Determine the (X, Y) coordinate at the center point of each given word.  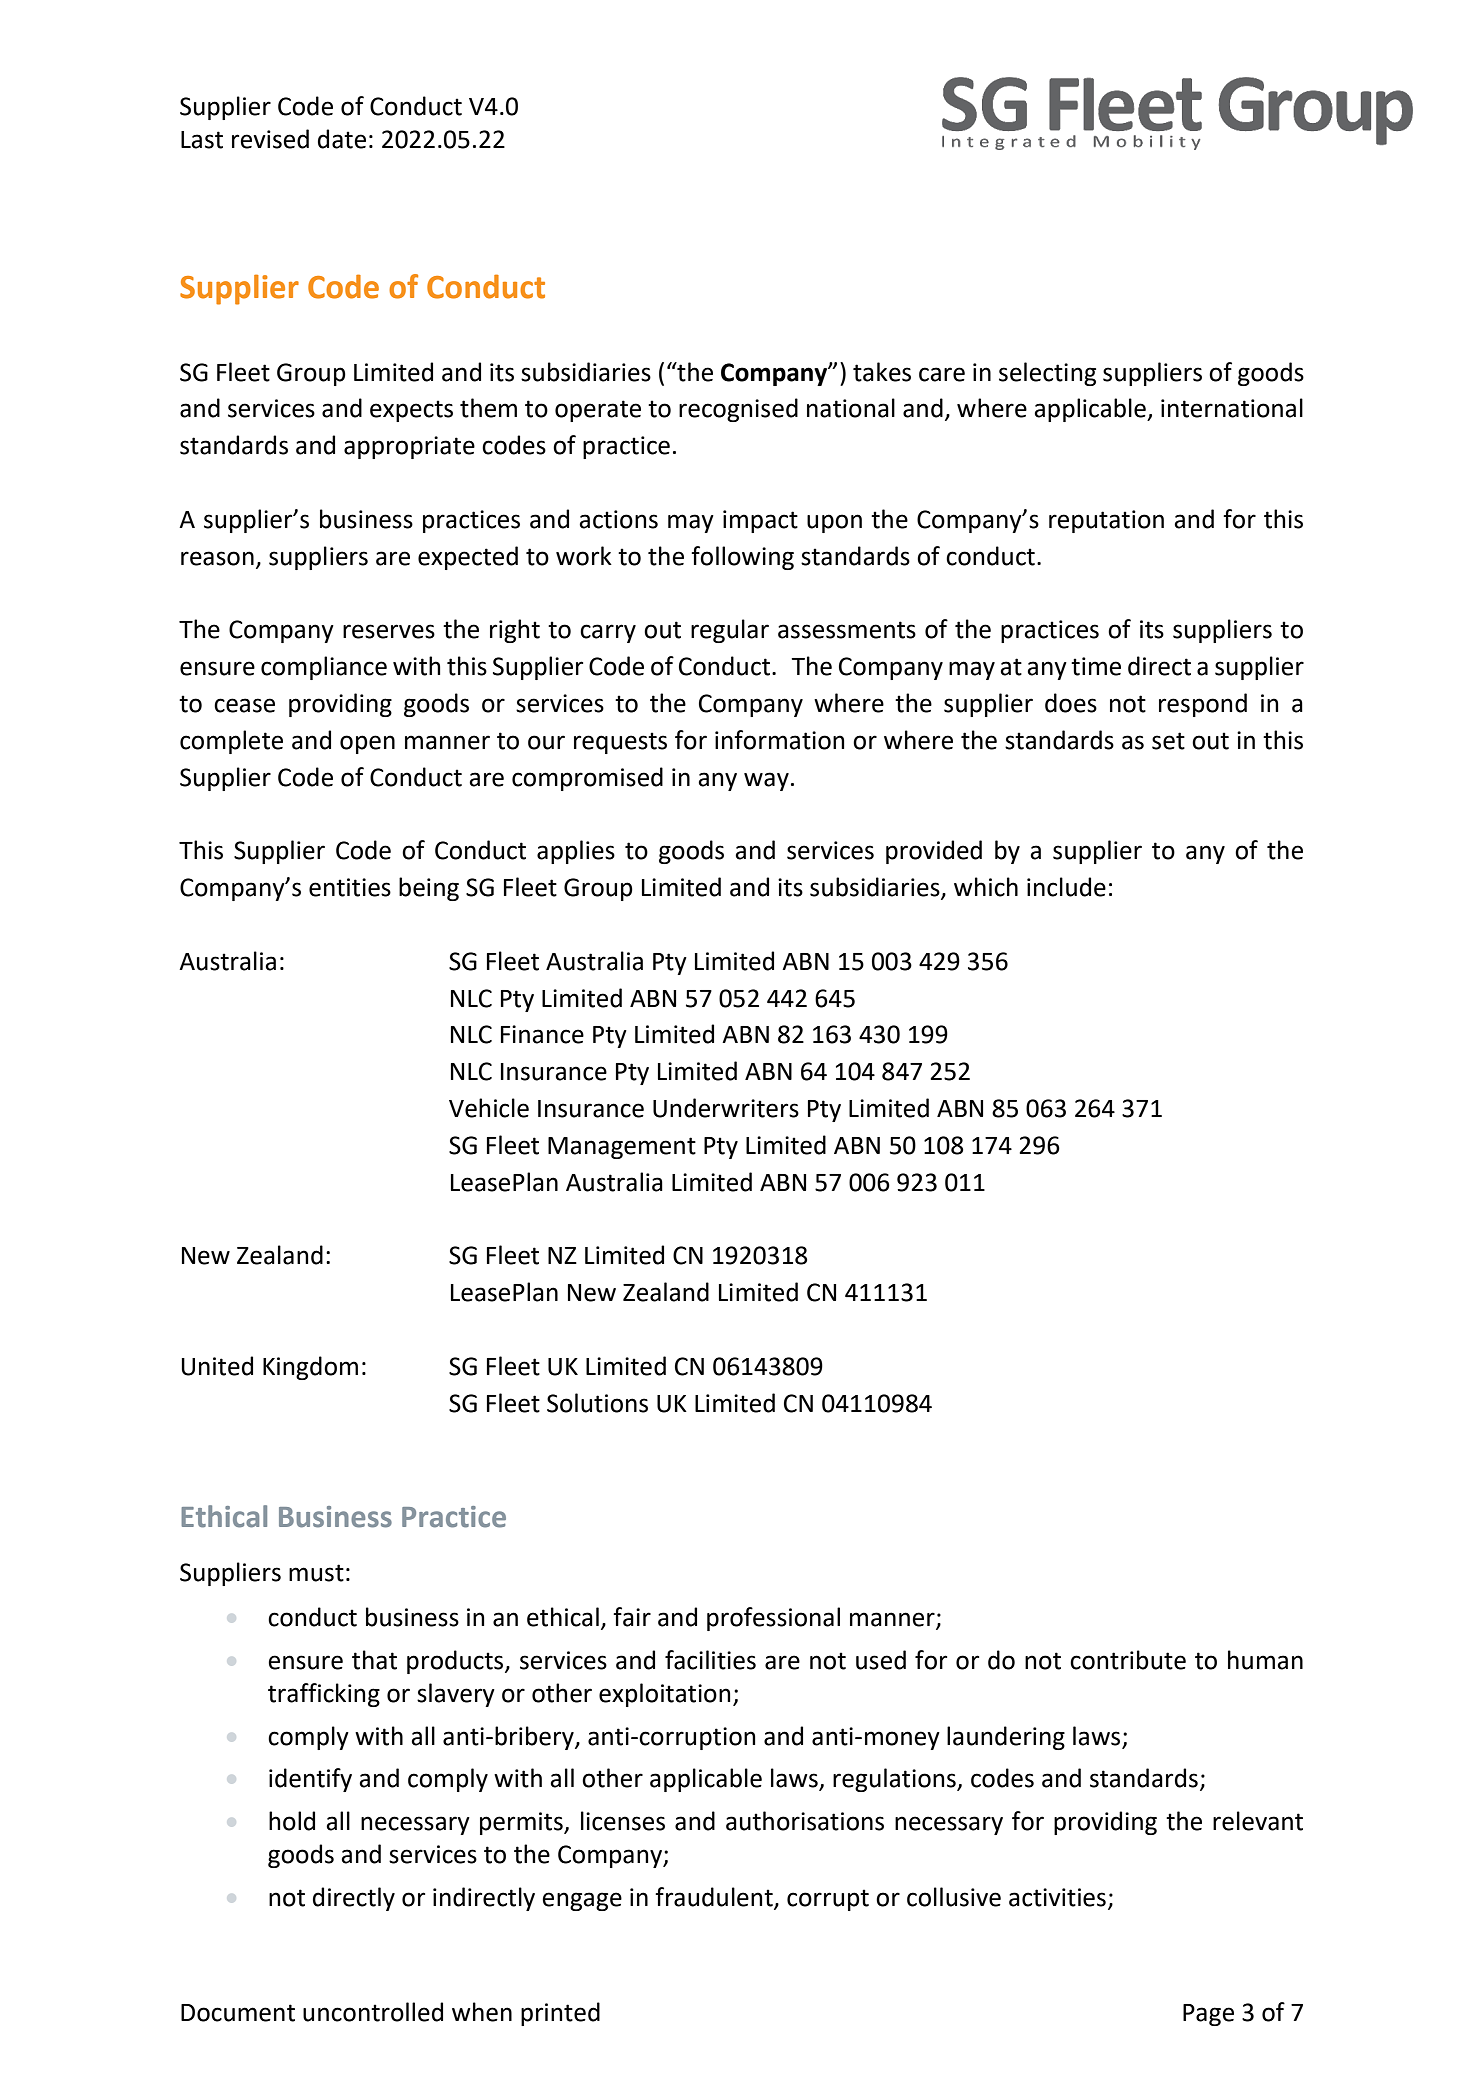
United (217, 1366)
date (342, 139)
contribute (1128, 1660)
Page (1208, 2015)
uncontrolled (373, 2012)
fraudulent (715, 1897)
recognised (738, 410)
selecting (1047, 374)
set (1168, 741)
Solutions (597, 1403)
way (766, 781)
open (367, 744)
